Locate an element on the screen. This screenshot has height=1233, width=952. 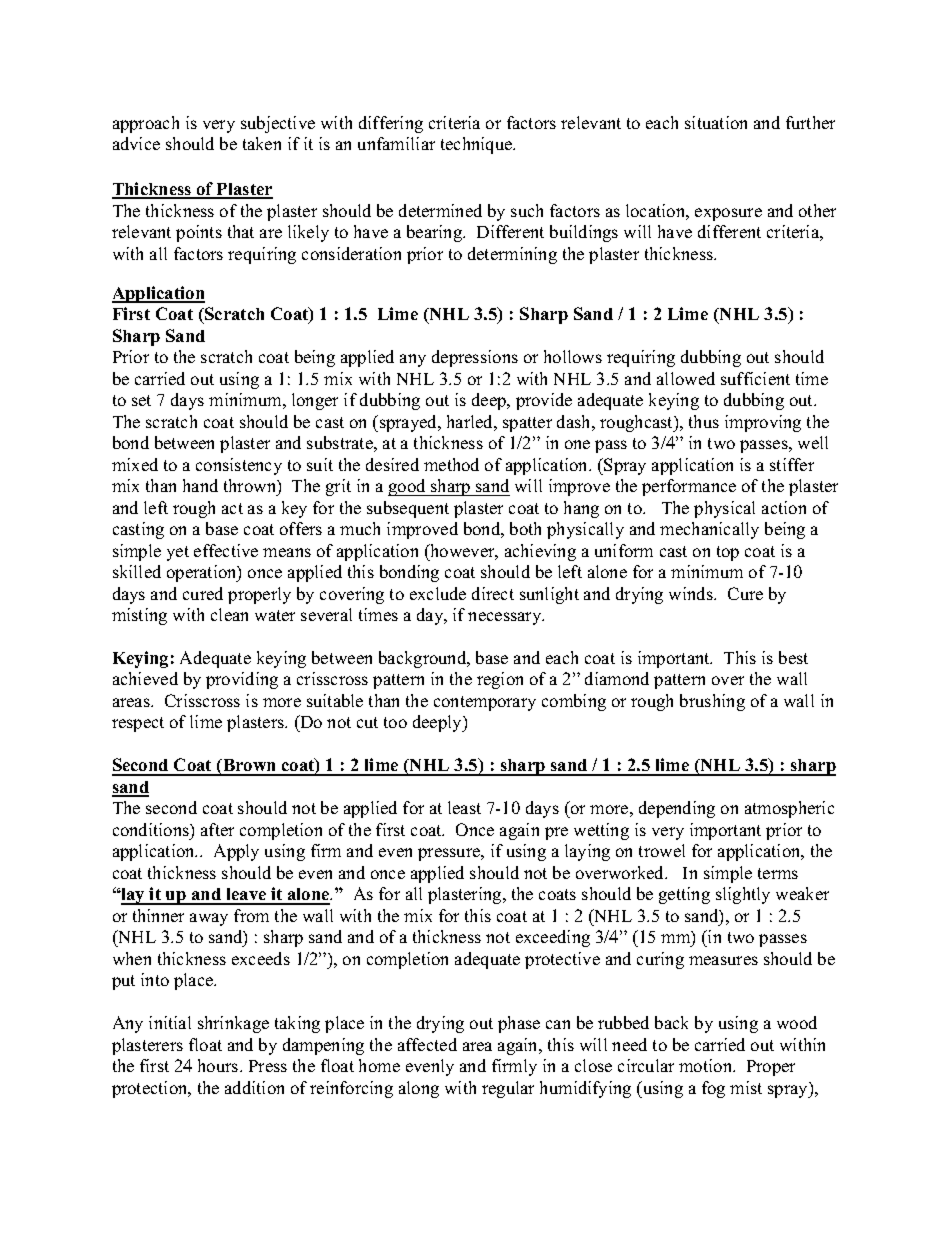
technique is located at coordinates (478, 145).
